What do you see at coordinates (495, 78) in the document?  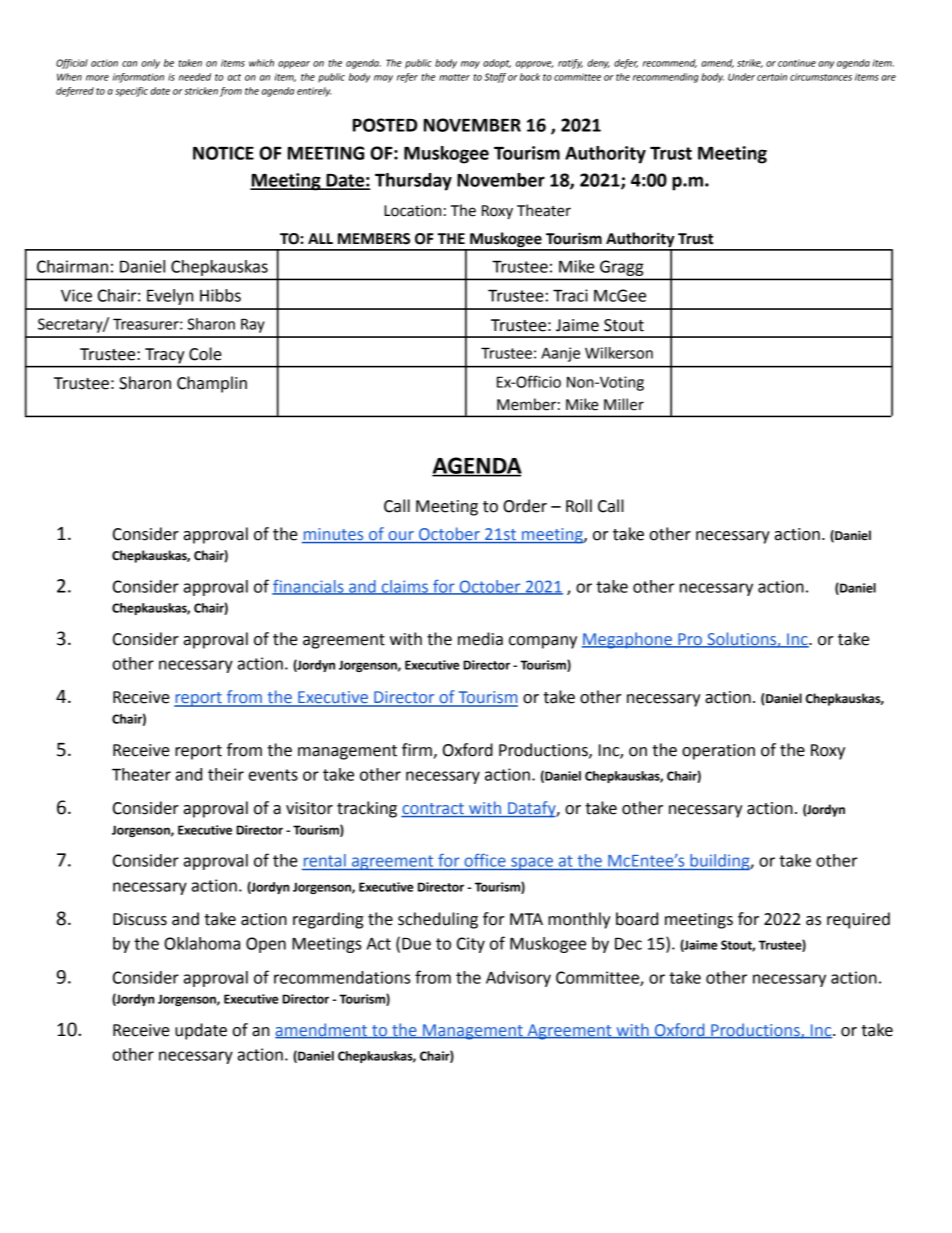 I see `Staff` at bounding box center [495, 78].
